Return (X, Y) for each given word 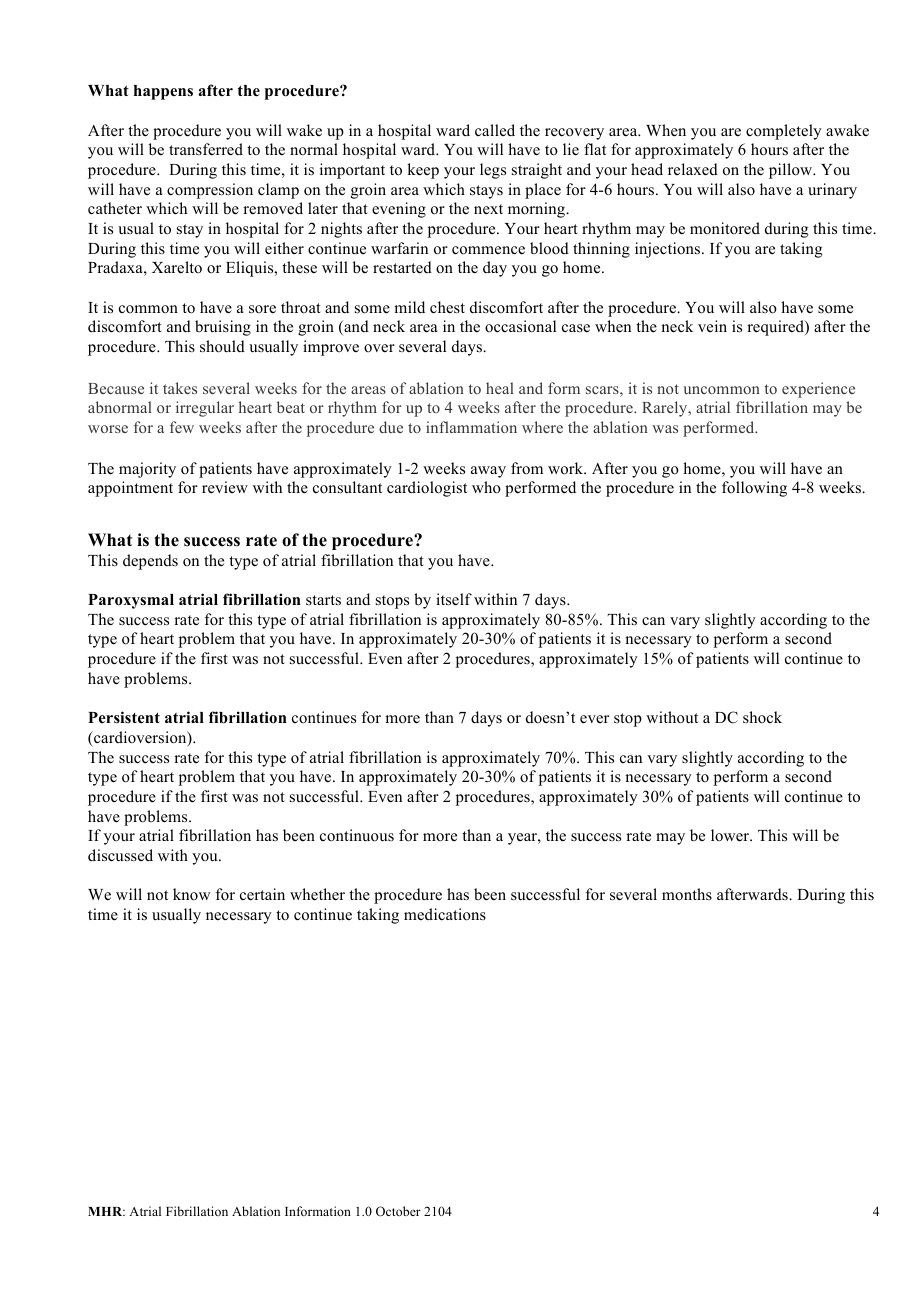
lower (731, 835)
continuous (357, 835)
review (225, 487)
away (488, 472)
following (754, 489)
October (398, 1211)
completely (784, 132)
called (495, 130)
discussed (120, 855)
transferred (206, 149)
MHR (106, 1211)
